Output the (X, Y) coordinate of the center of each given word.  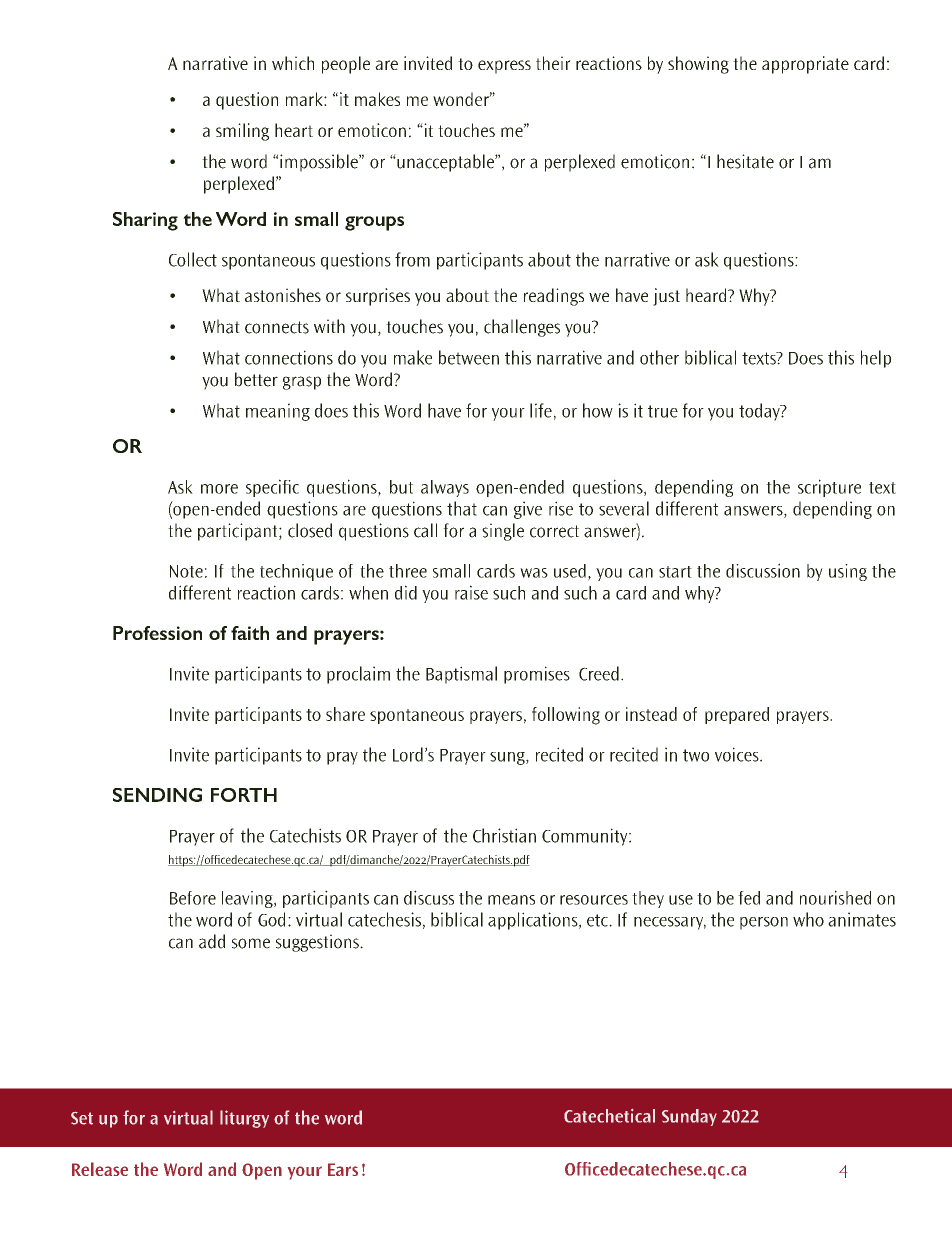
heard (707, 295)
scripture (829, 488)
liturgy (244, 1119)
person (764, 923)
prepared (737, 715)
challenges (522, 328)
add (212, 941)
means (511, 900)
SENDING (157, 795)
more (219, 489)
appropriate (805, 65)
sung (508, 758)
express (504, 67)
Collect (193, 259)
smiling (242, 132)
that (462, 508)
